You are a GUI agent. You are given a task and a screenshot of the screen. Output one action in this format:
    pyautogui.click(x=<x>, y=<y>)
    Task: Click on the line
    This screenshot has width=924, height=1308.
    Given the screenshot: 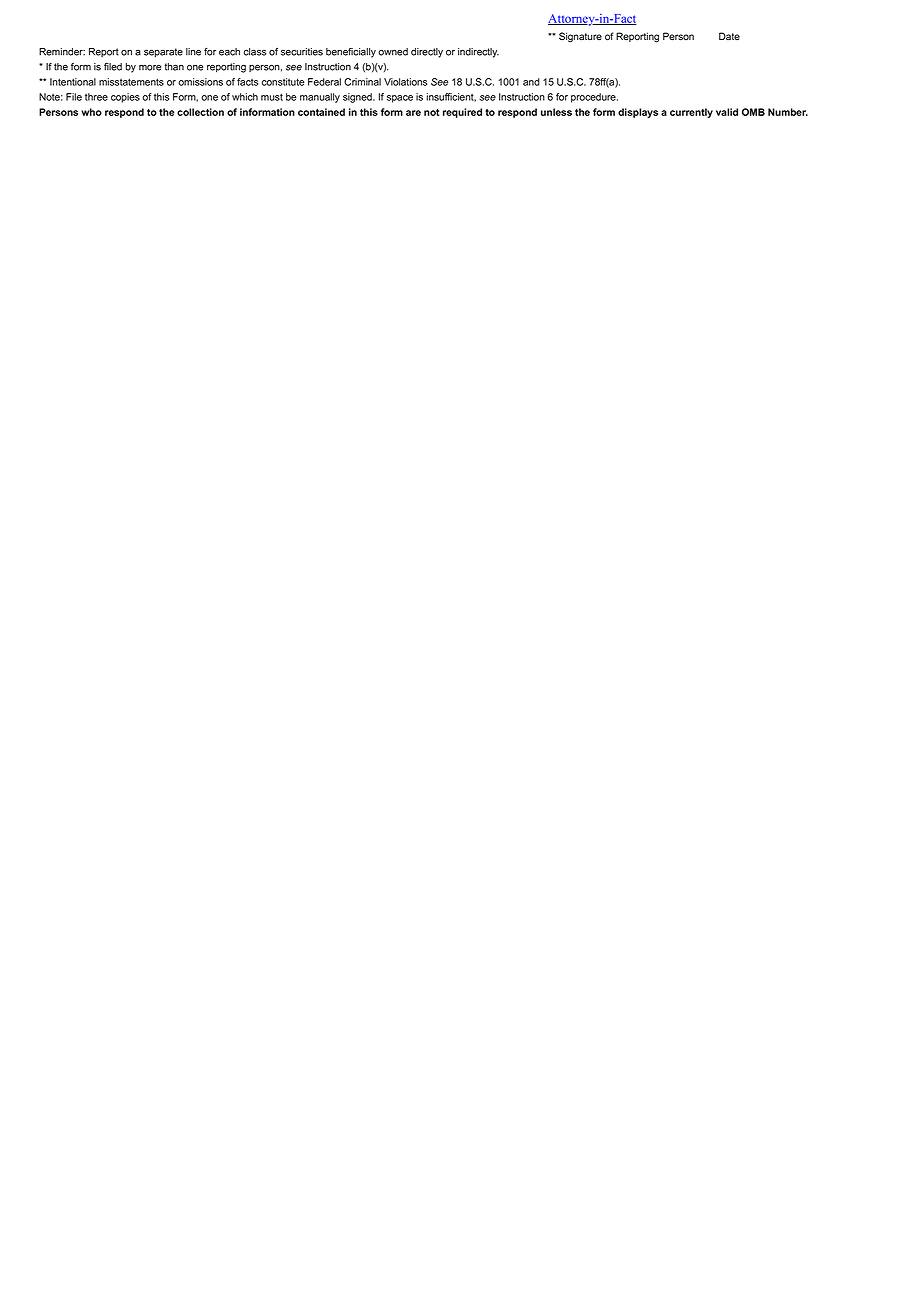 What is the action you would take?
    pyautogui.click(x=193, y=52)
